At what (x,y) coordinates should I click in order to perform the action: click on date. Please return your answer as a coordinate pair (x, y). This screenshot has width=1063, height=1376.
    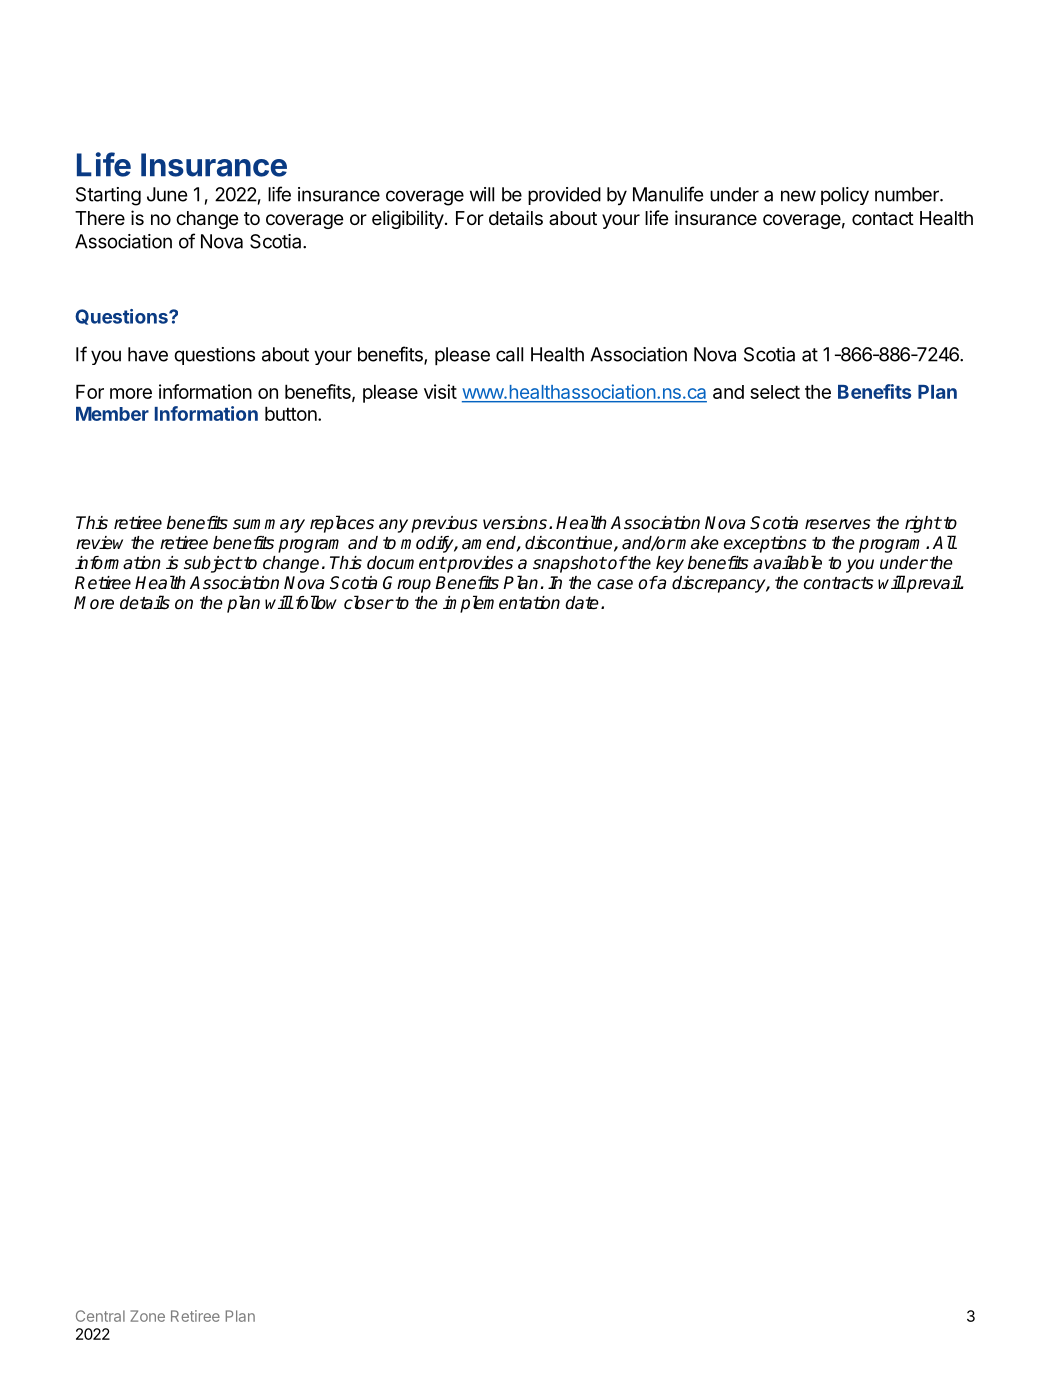
    Looking at the image, I should click on (582, 603).
